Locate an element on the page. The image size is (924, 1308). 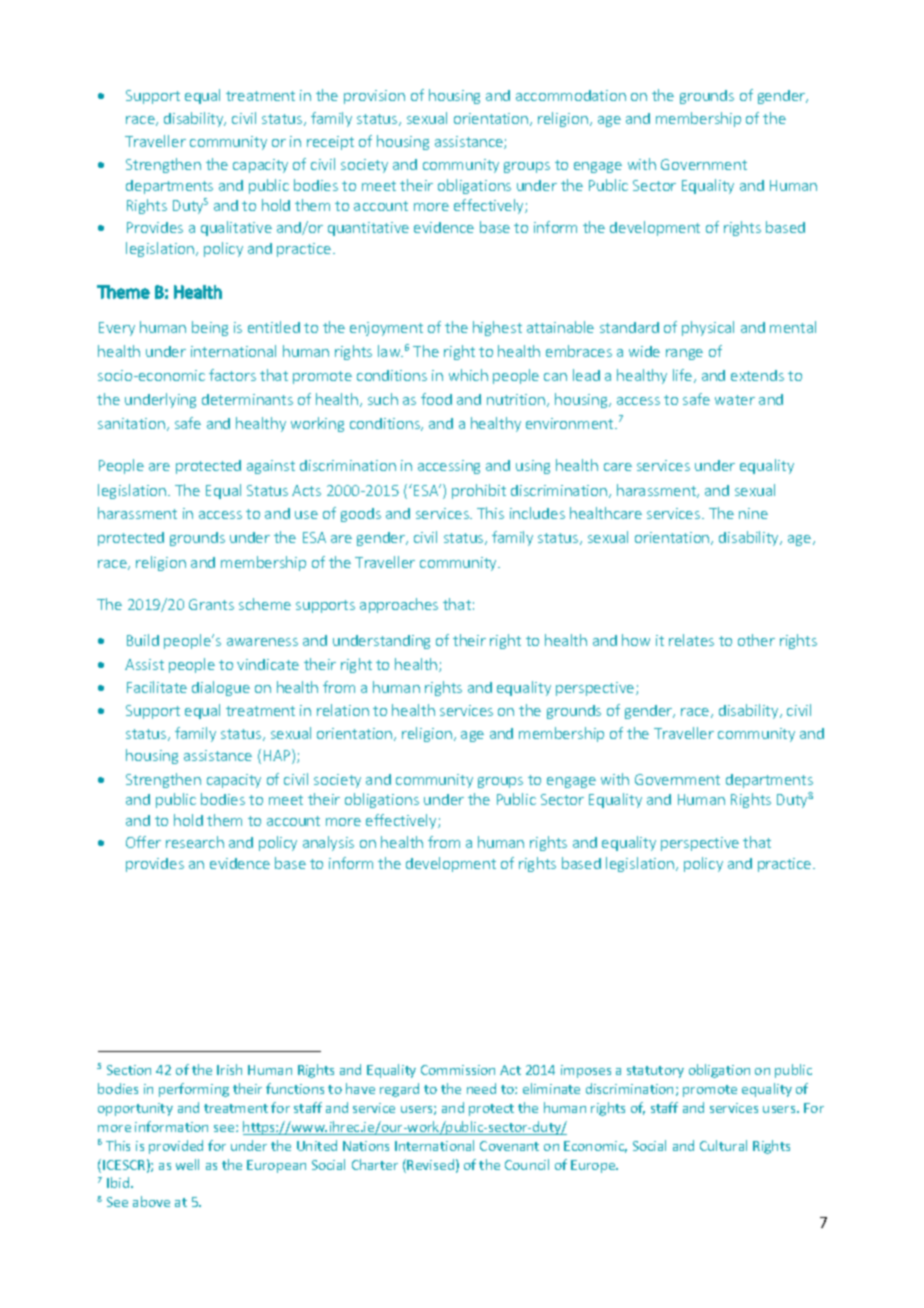
provision is located at coordinates (374, 97).
